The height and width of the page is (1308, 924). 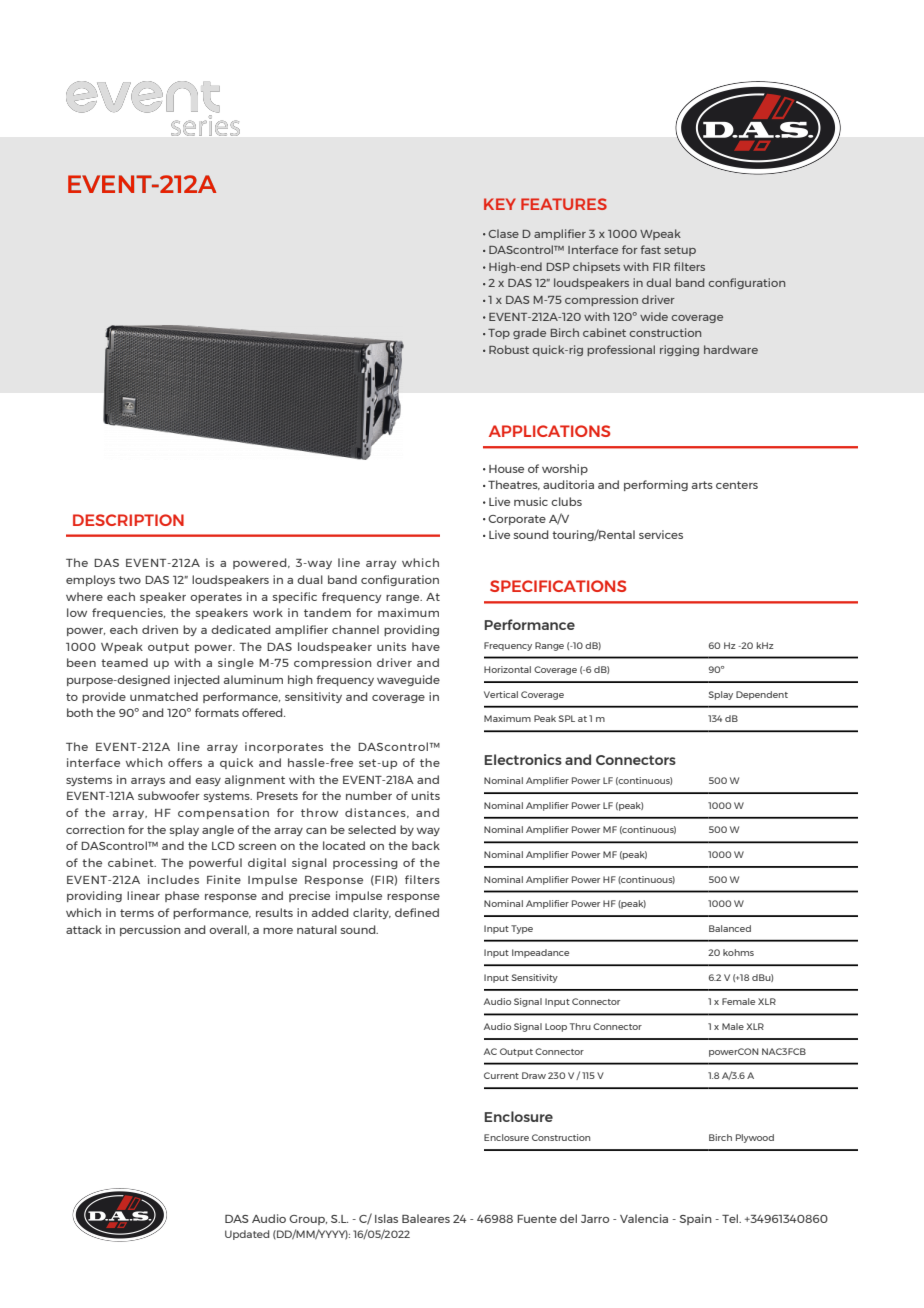 I want to click on Updated, so click(x=247, y=1235).
